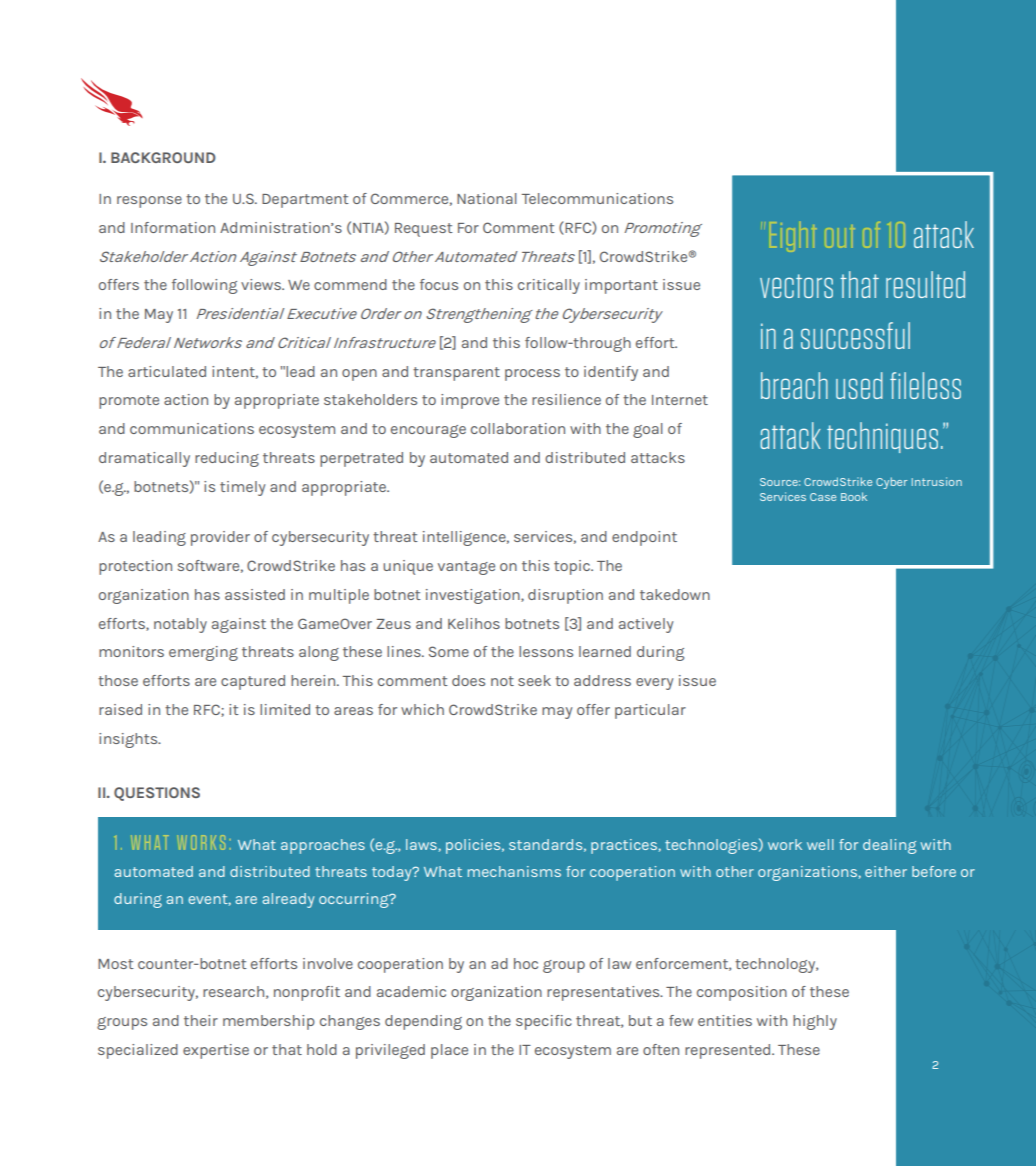  Describe the element at coordinates (201, 1020) in the image. I see `their` at that location.
